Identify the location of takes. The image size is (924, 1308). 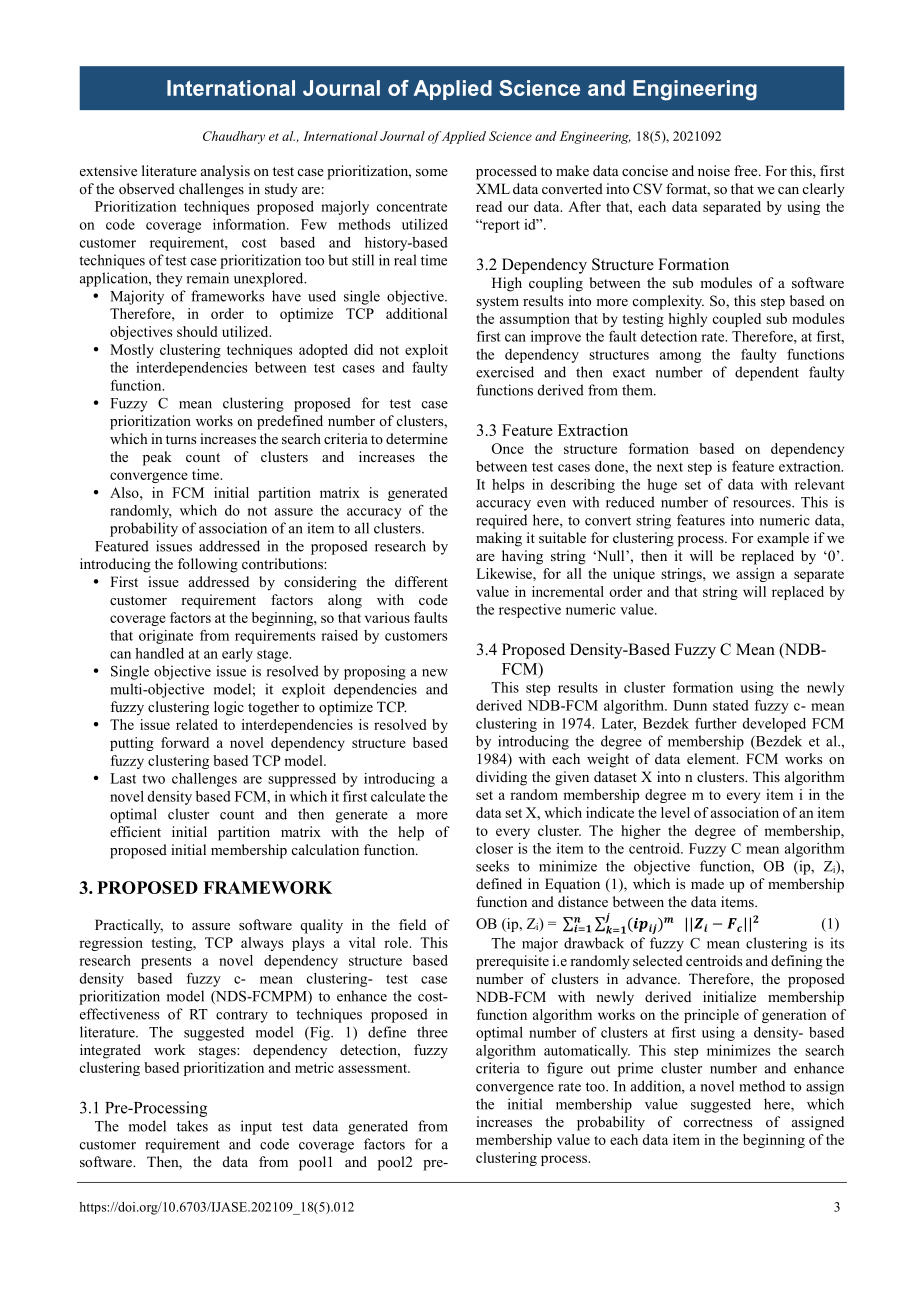
(192, 1126).
